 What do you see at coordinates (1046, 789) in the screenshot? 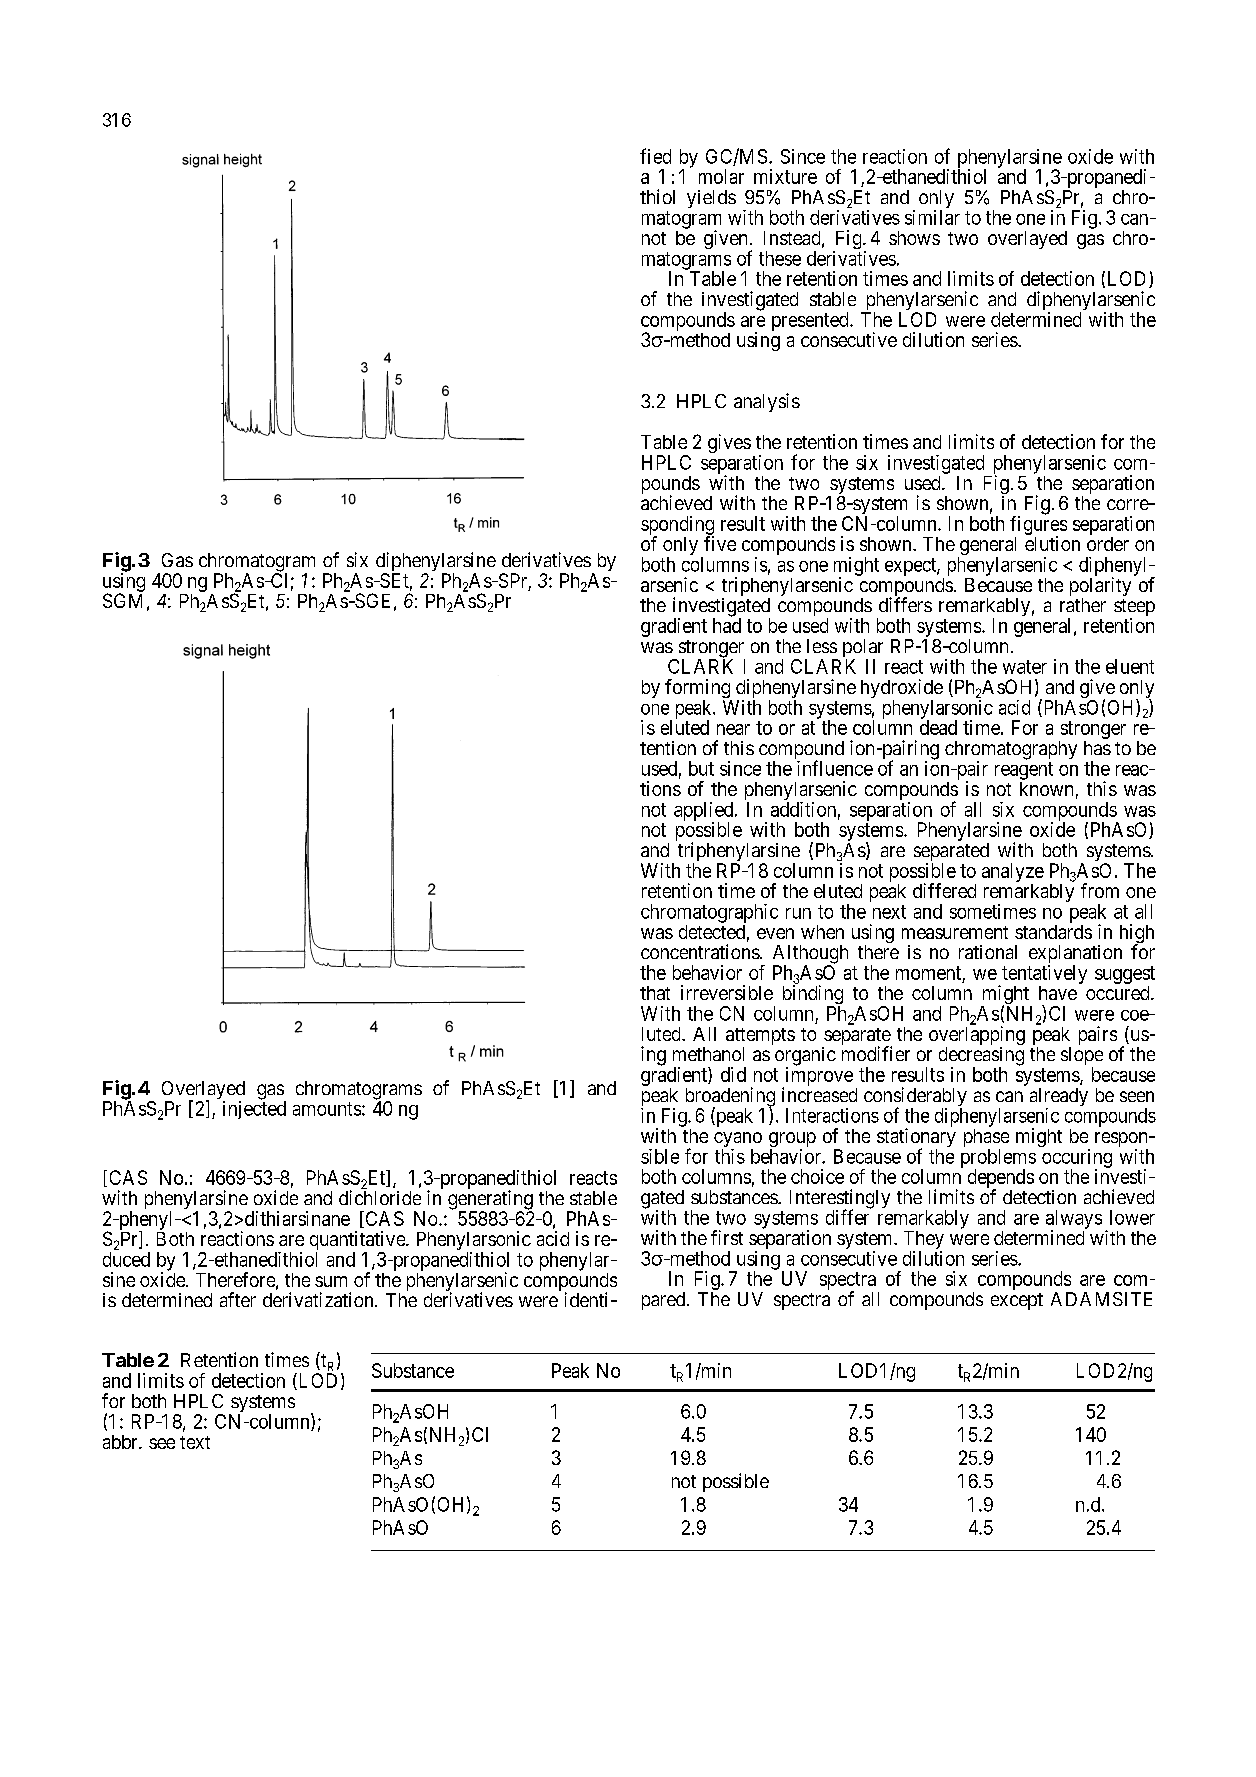
I see `known` at bounding box center [1046, 789].
